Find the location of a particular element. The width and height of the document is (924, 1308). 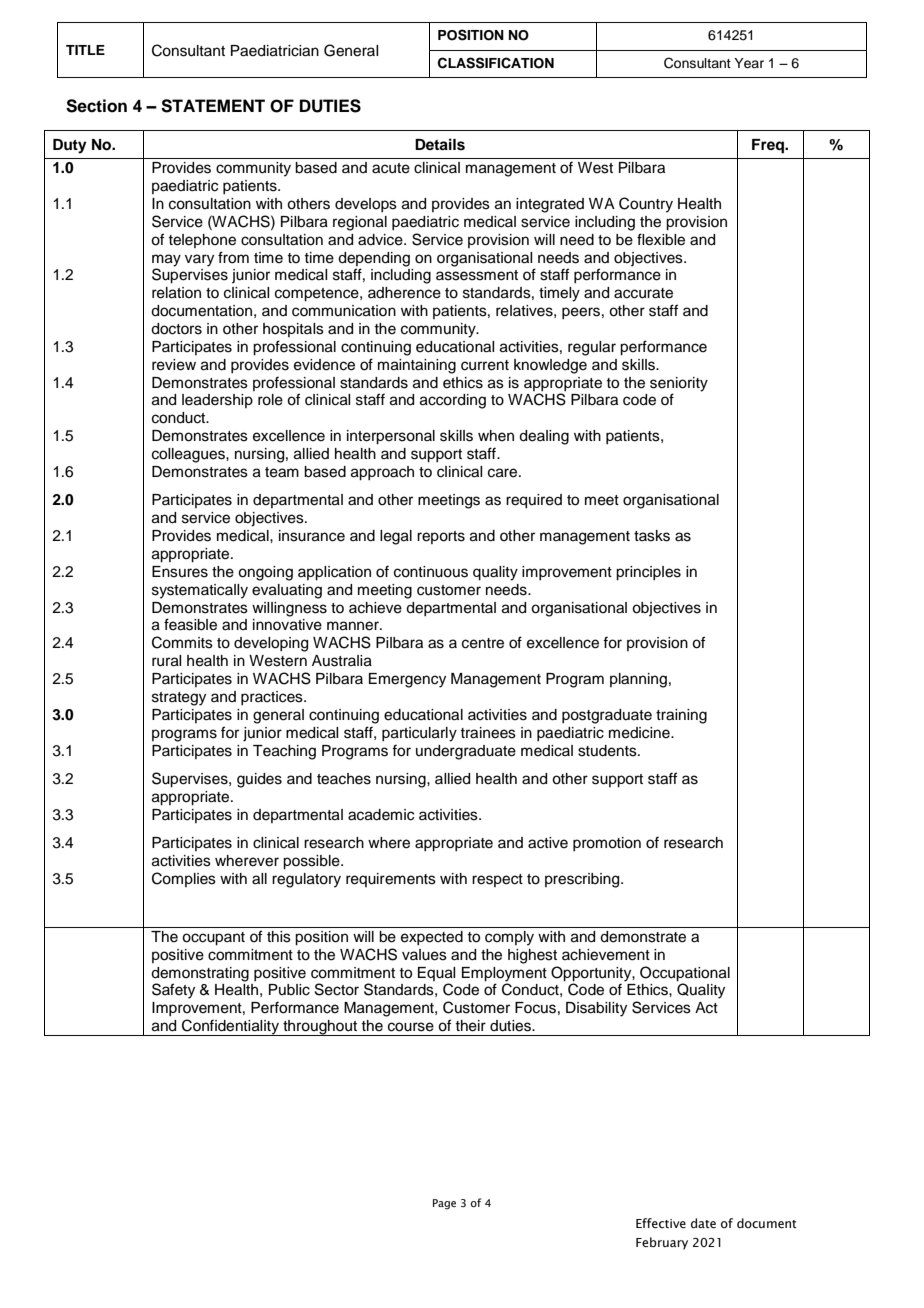

Year is located at coordinates (749, 63).
